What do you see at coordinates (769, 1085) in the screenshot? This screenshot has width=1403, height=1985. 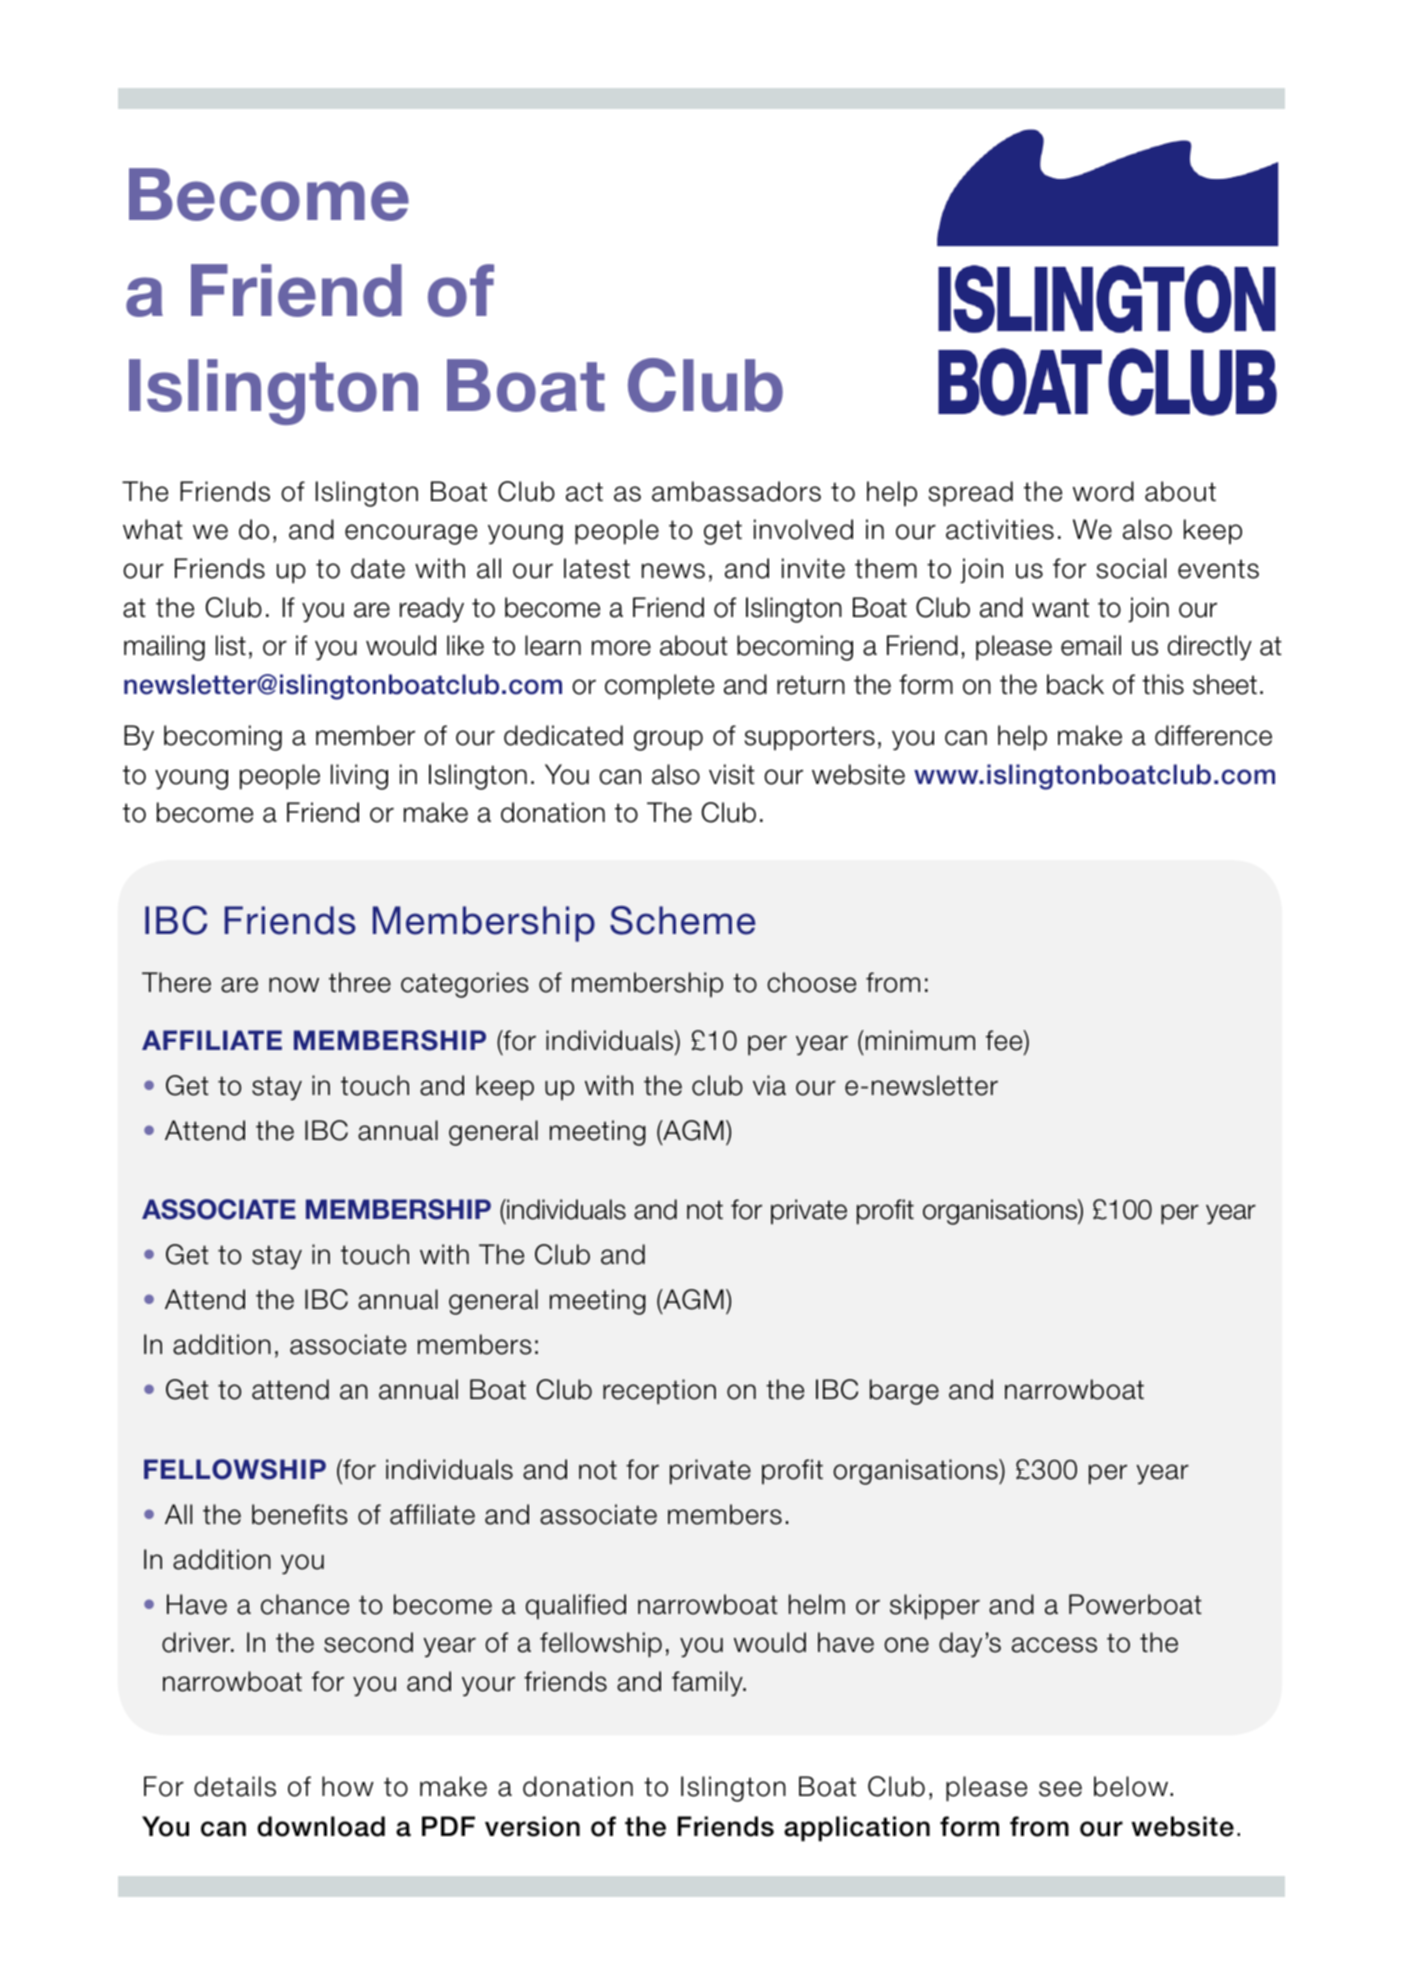 I see `via` at bounding box center [769, 1085].
